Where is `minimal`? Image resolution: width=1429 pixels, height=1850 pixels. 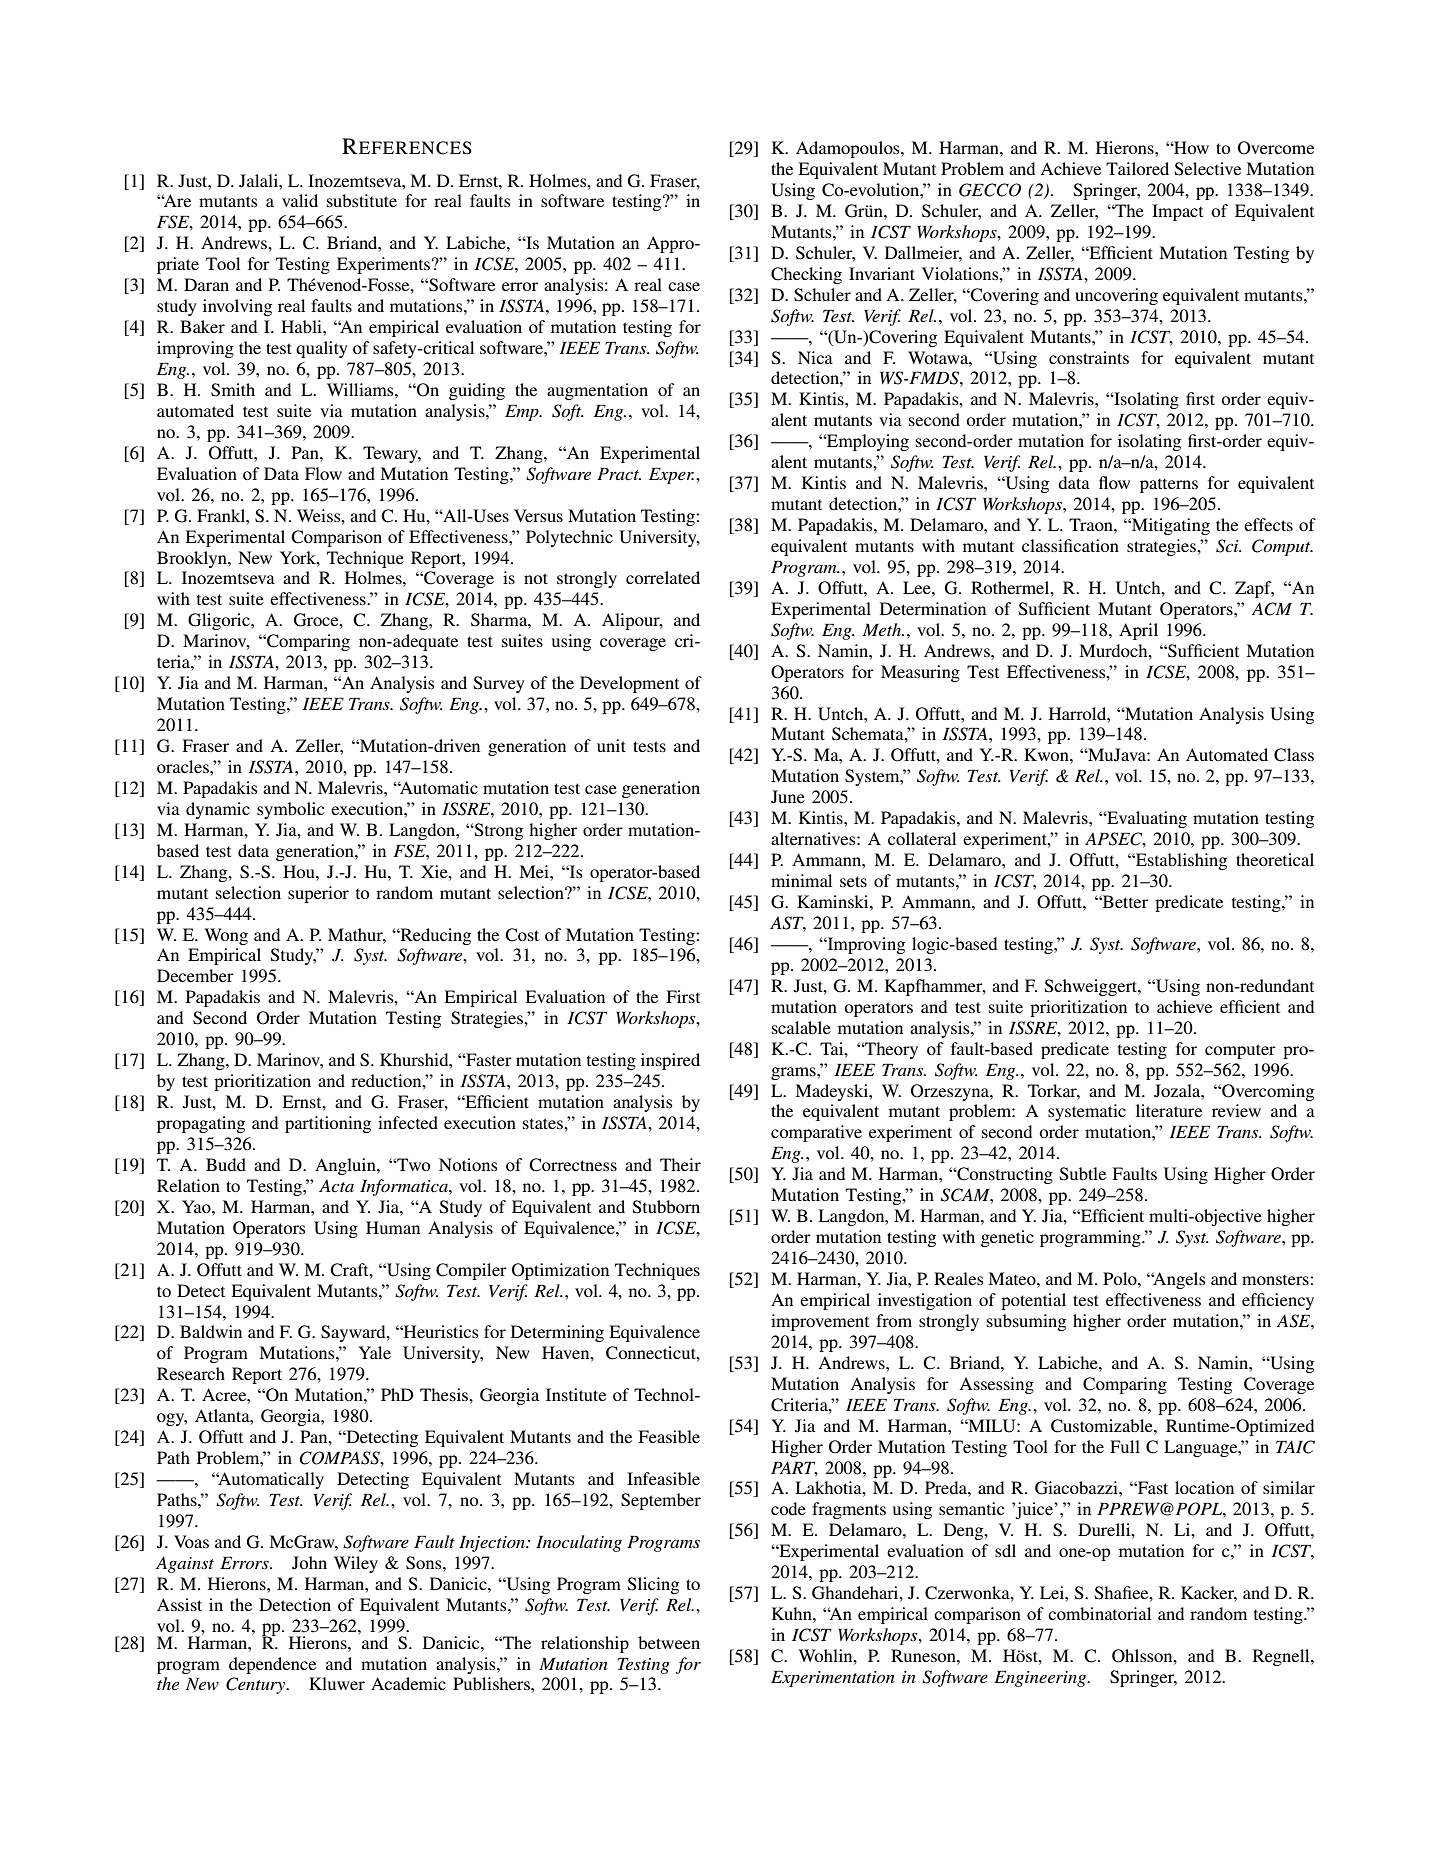
minimal is located at coordinates (801, 880).
